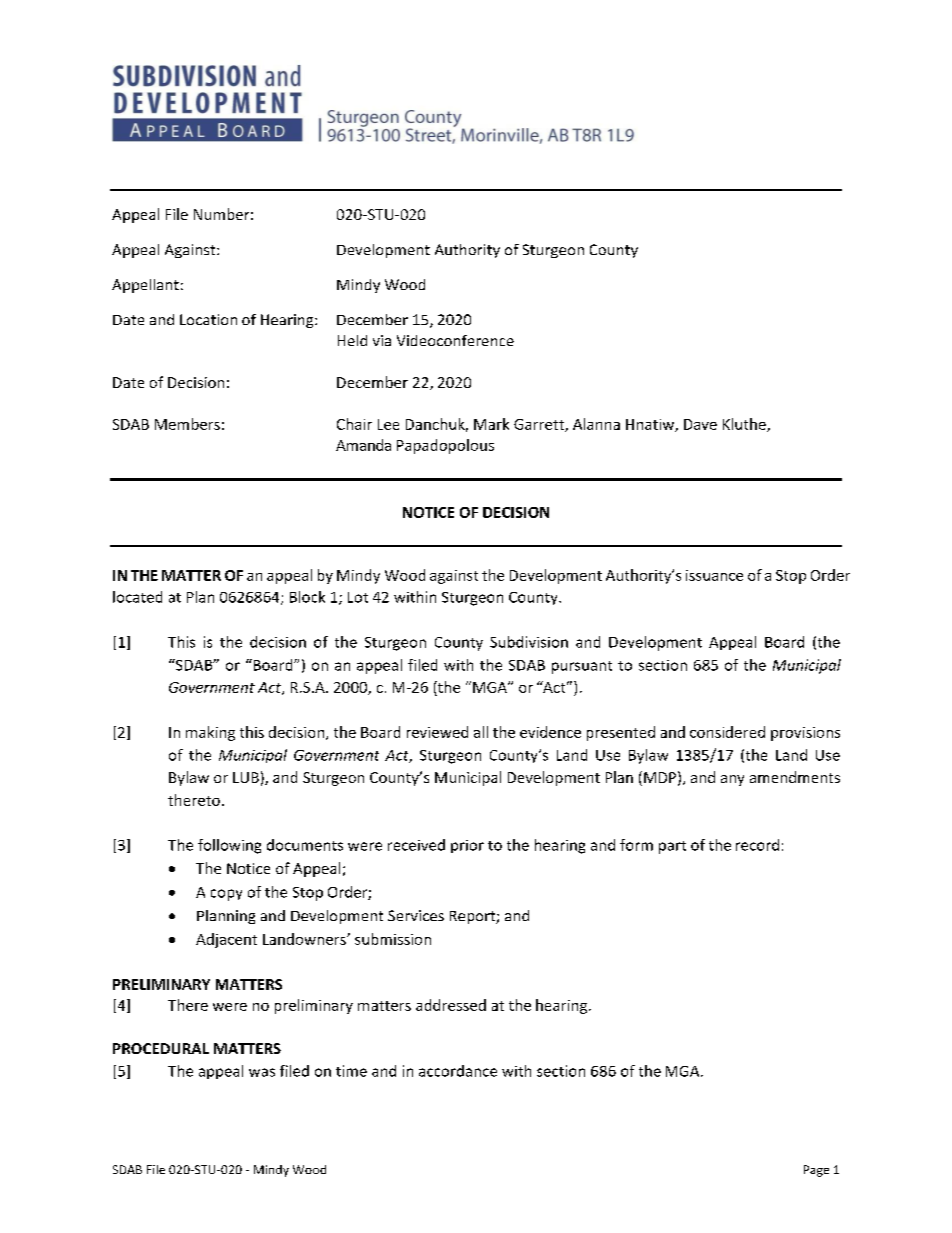  I want to click on was, so click(262, 1072).
